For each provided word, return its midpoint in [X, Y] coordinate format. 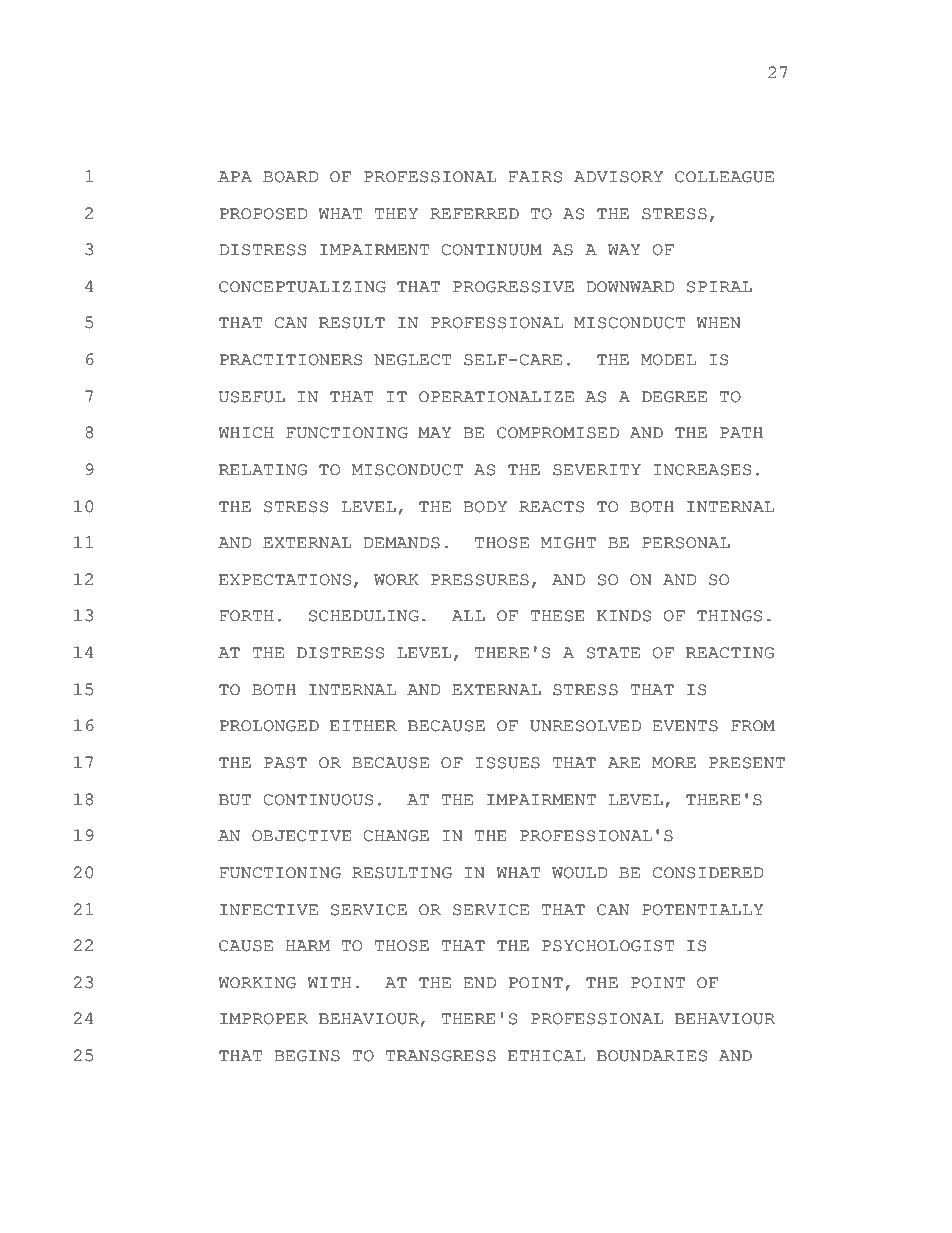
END [479, 982]
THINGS [729, 616]
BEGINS [307, 1056]
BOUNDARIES [652, 1056]
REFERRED [474, 213]
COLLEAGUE [724, 177]
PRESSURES [480, 580]
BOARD [291, 177]
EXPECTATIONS [285, 580]
